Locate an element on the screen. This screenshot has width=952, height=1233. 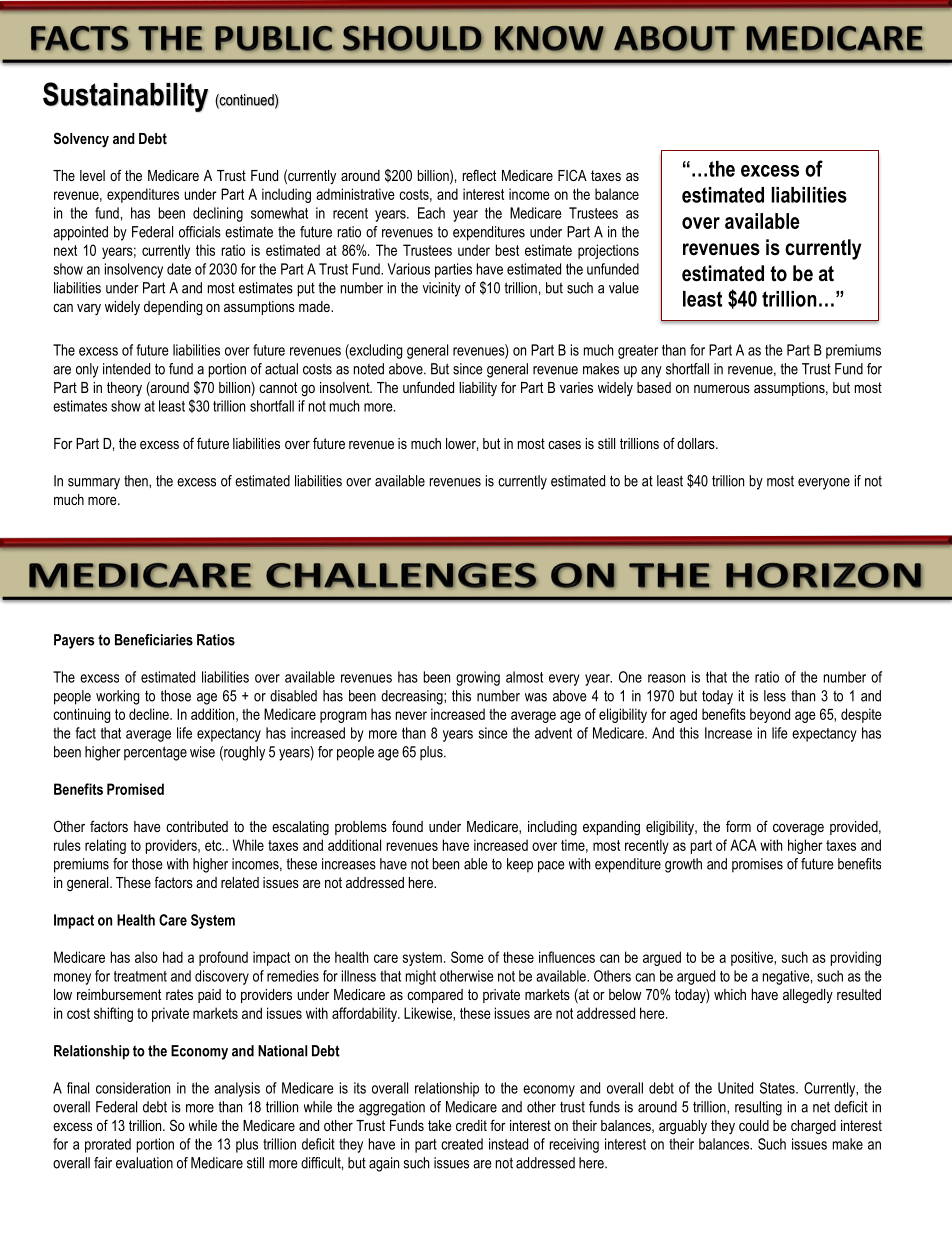
less is located at coordinates (775, 696).
